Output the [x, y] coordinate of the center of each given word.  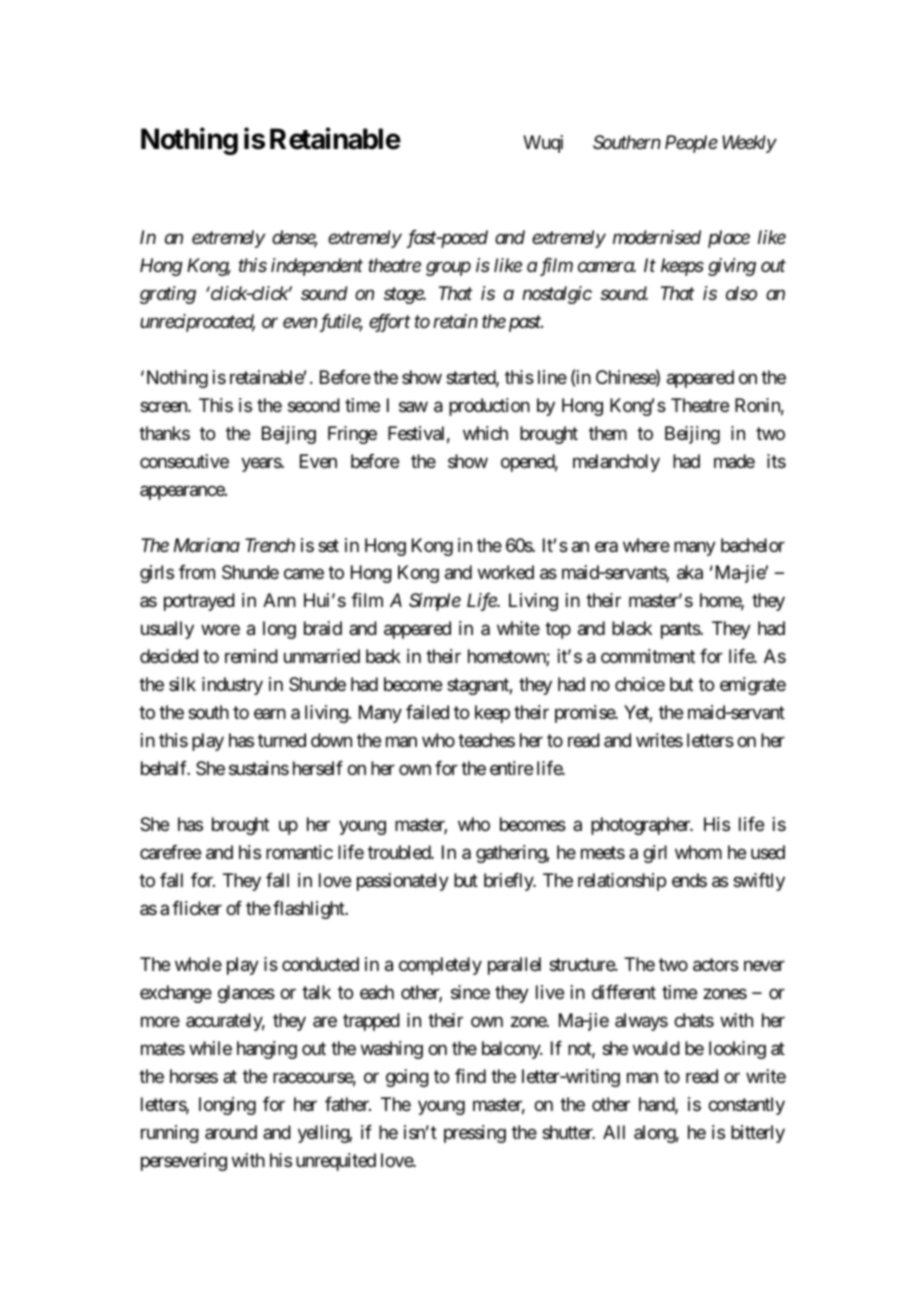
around [231, 1132]
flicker [197, 908]
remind [251, 656]
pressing [475, 1134]
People [691, 144]
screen [164, 406]
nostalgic [557, 295]
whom [698, 852]
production [489, 407]
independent [317, 267]
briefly [509, 882]
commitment [648, 656]
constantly [746, 1106]
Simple [435, 602]
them [608, 433]
